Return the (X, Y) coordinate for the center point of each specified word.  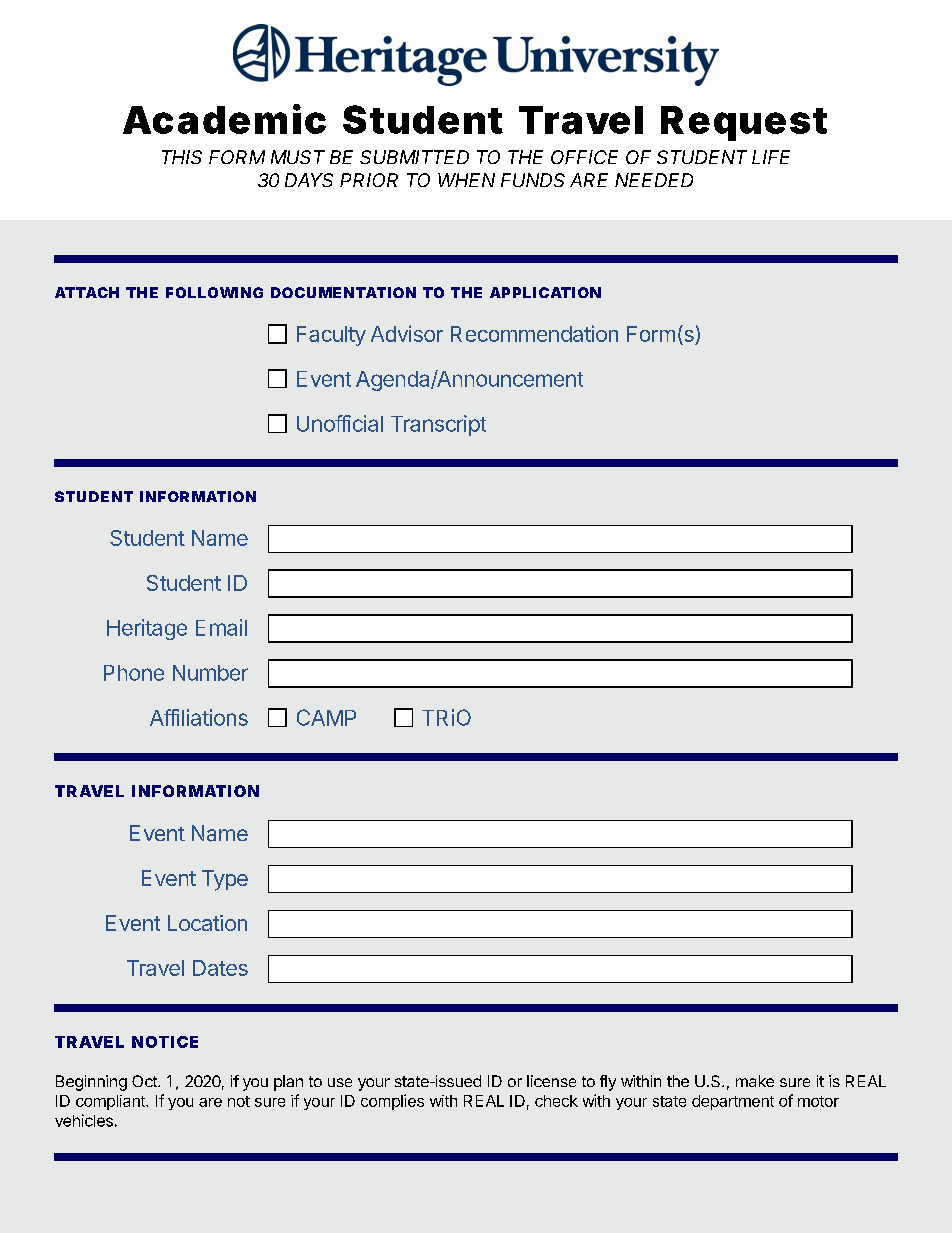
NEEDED (654, 180)
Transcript (438, 425)
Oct (145, 1081)
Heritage (147, 629)
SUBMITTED (414, 157)
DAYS (309, 180)
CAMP (326, 717)
